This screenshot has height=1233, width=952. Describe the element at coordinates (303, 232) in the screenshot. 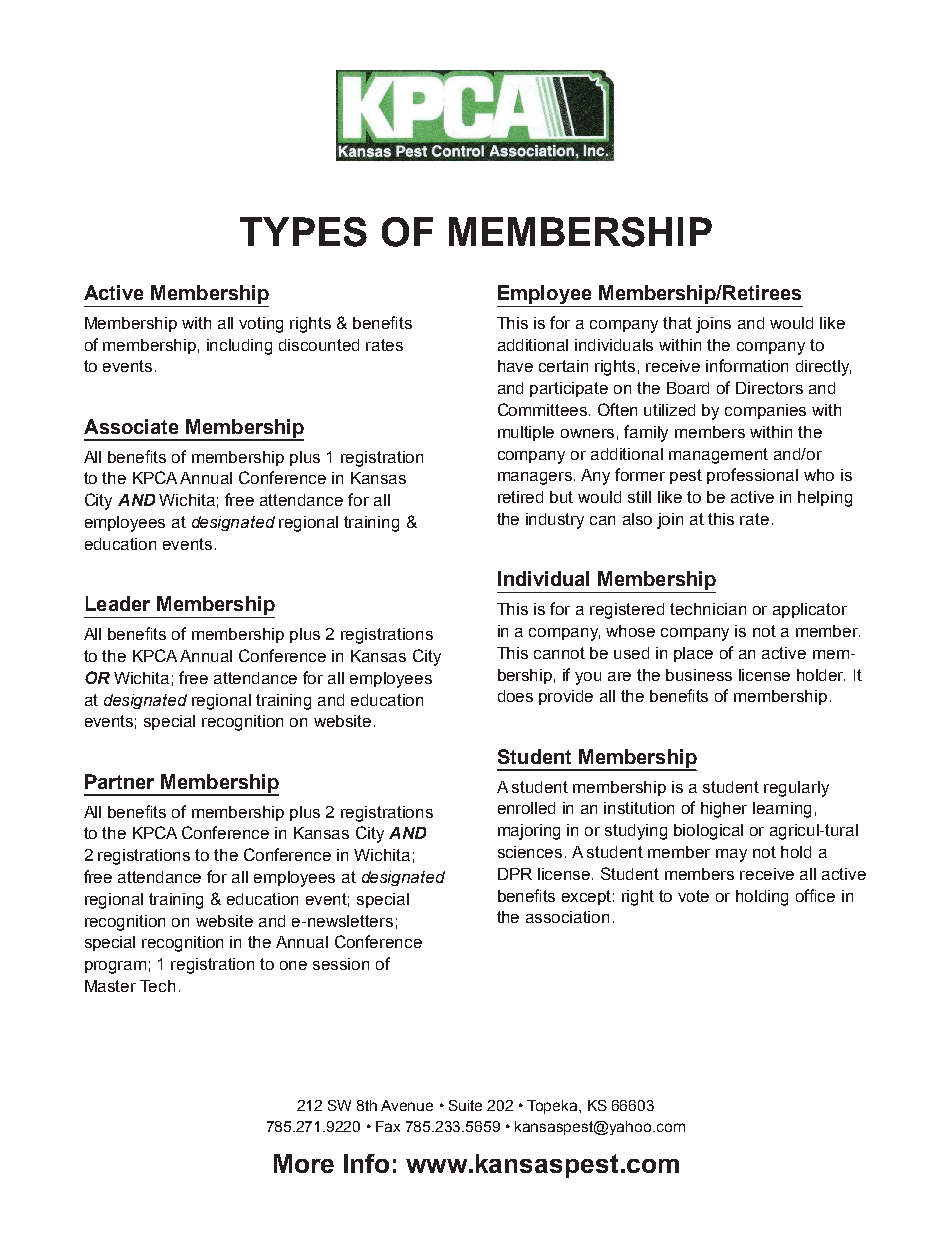

I see `TYPES` at that location.
